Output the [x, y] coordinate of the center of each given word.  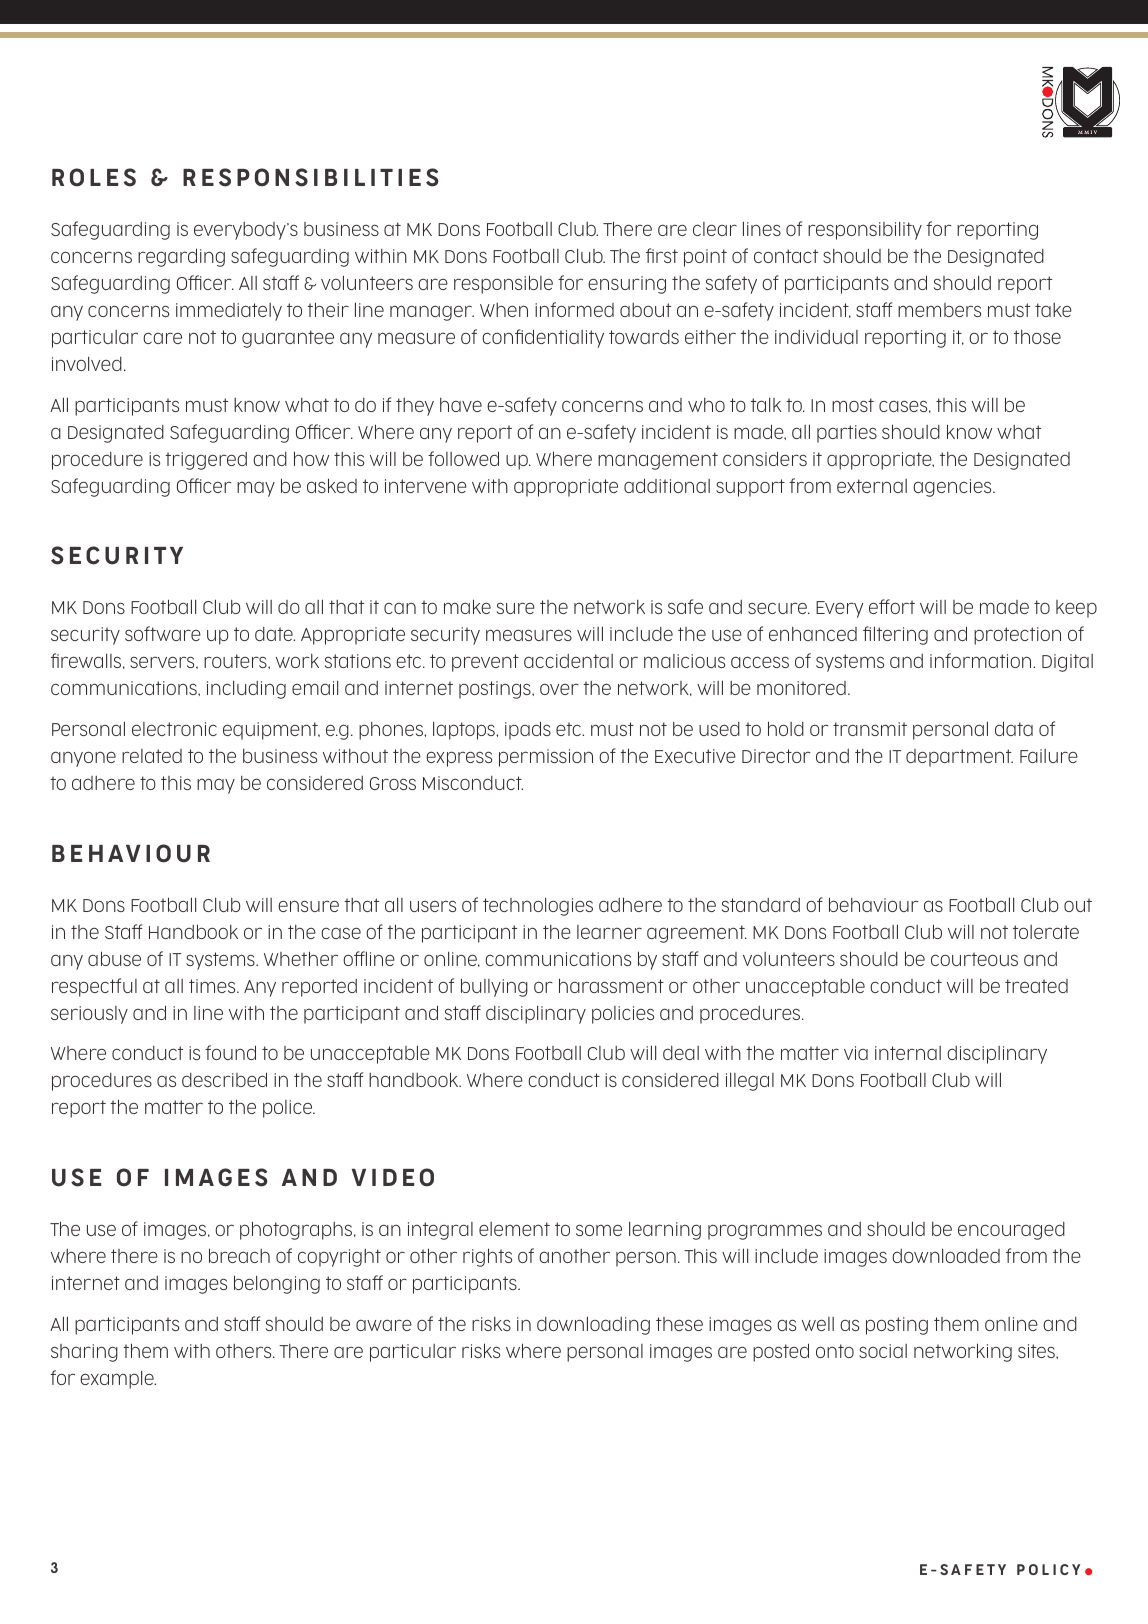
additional [667, 485]
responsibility [865, 230]
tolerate [1046, 932]
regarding [181, 257]
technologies [538, 906]
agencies [953, 488]
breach [239, 1255]
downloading [593, 1325]
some [599, 1230]
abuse [114, 958]
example [118, 1379]
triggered [206, 461]
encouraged [1011, 1231]
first [662, 255]
